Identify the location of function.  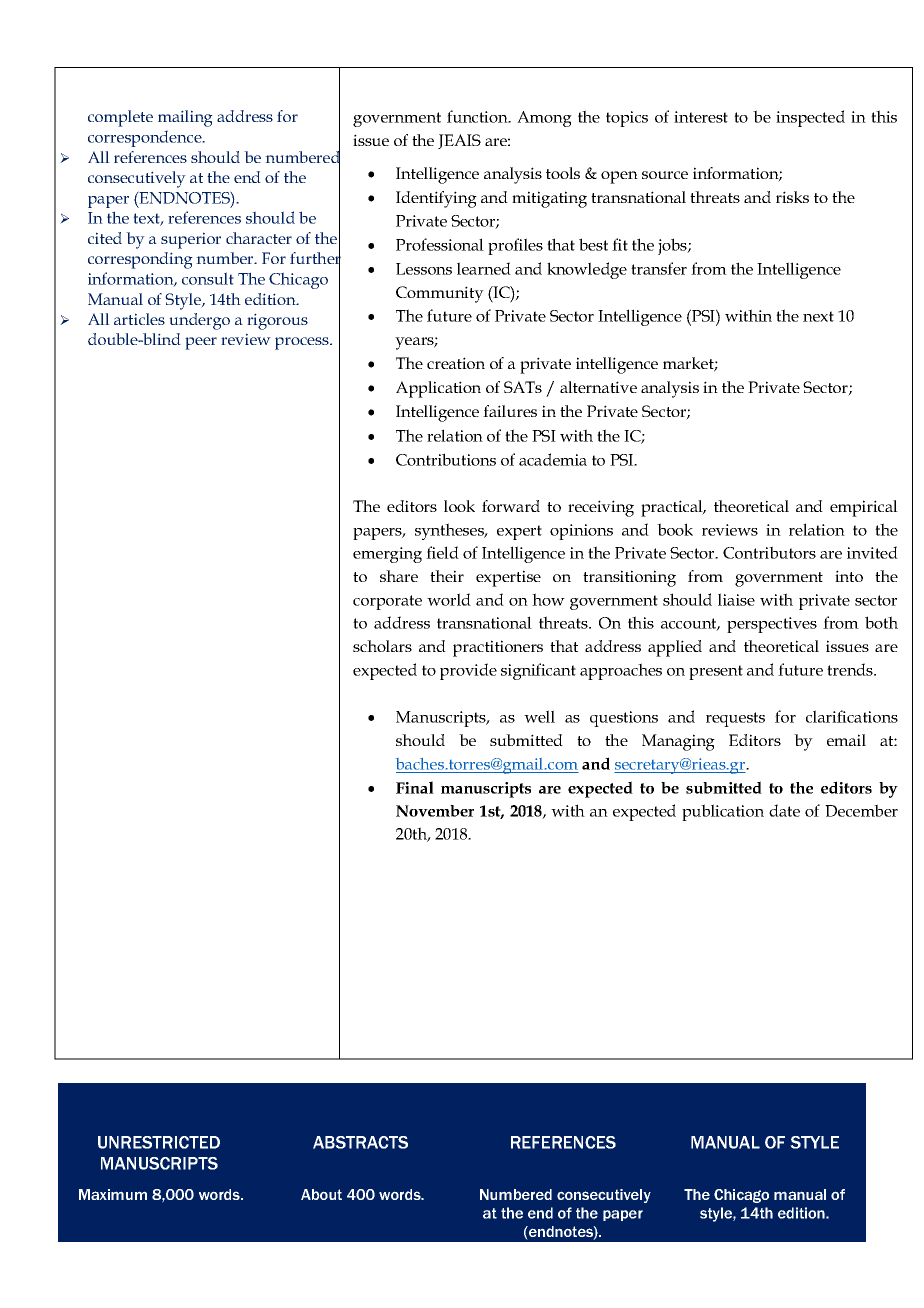
(478, 116).
